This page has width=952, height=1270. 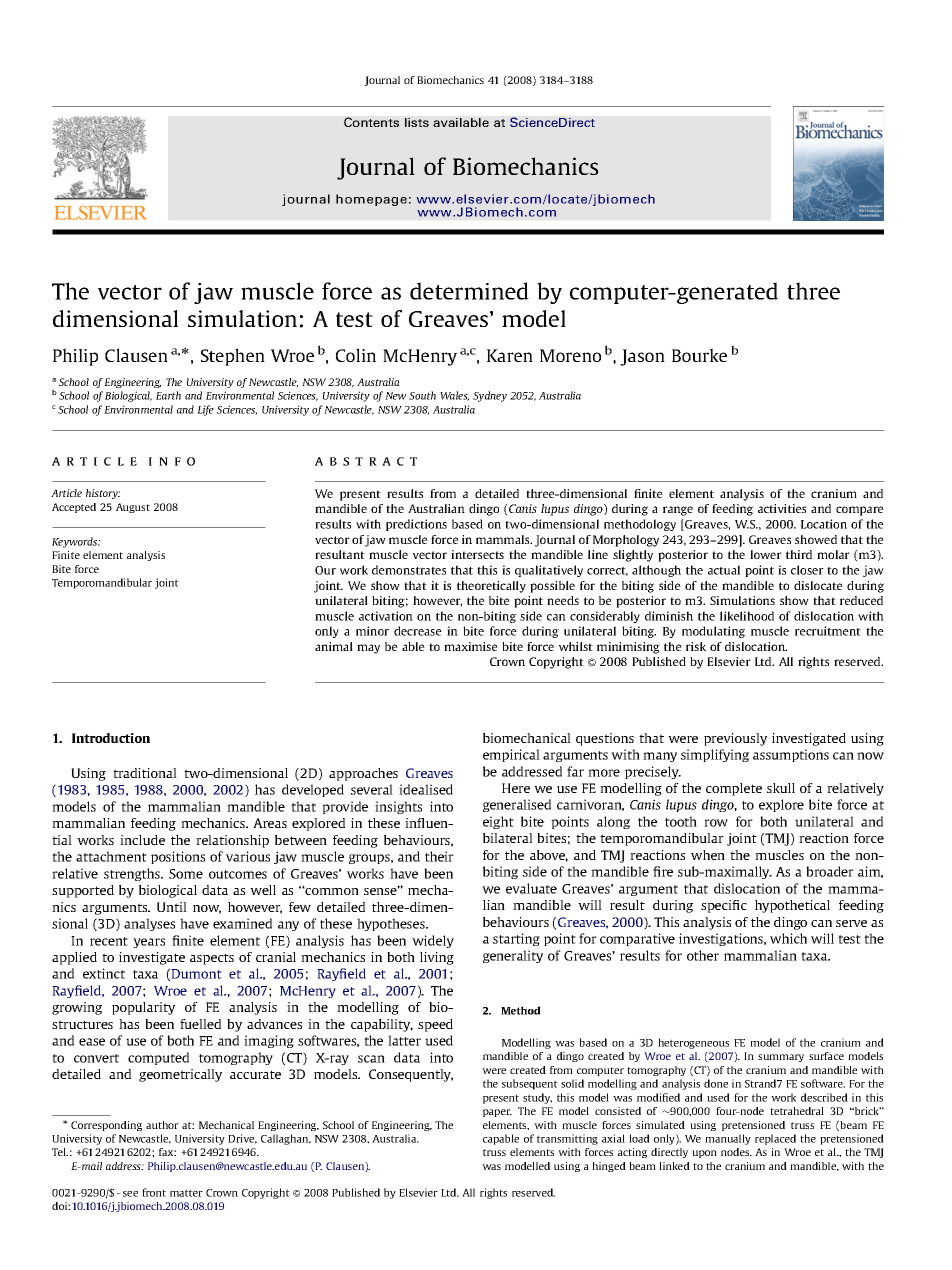 What do you see at coordinates (417, 122) in the page?
I see `lists` at bounding box center [417, 122].
